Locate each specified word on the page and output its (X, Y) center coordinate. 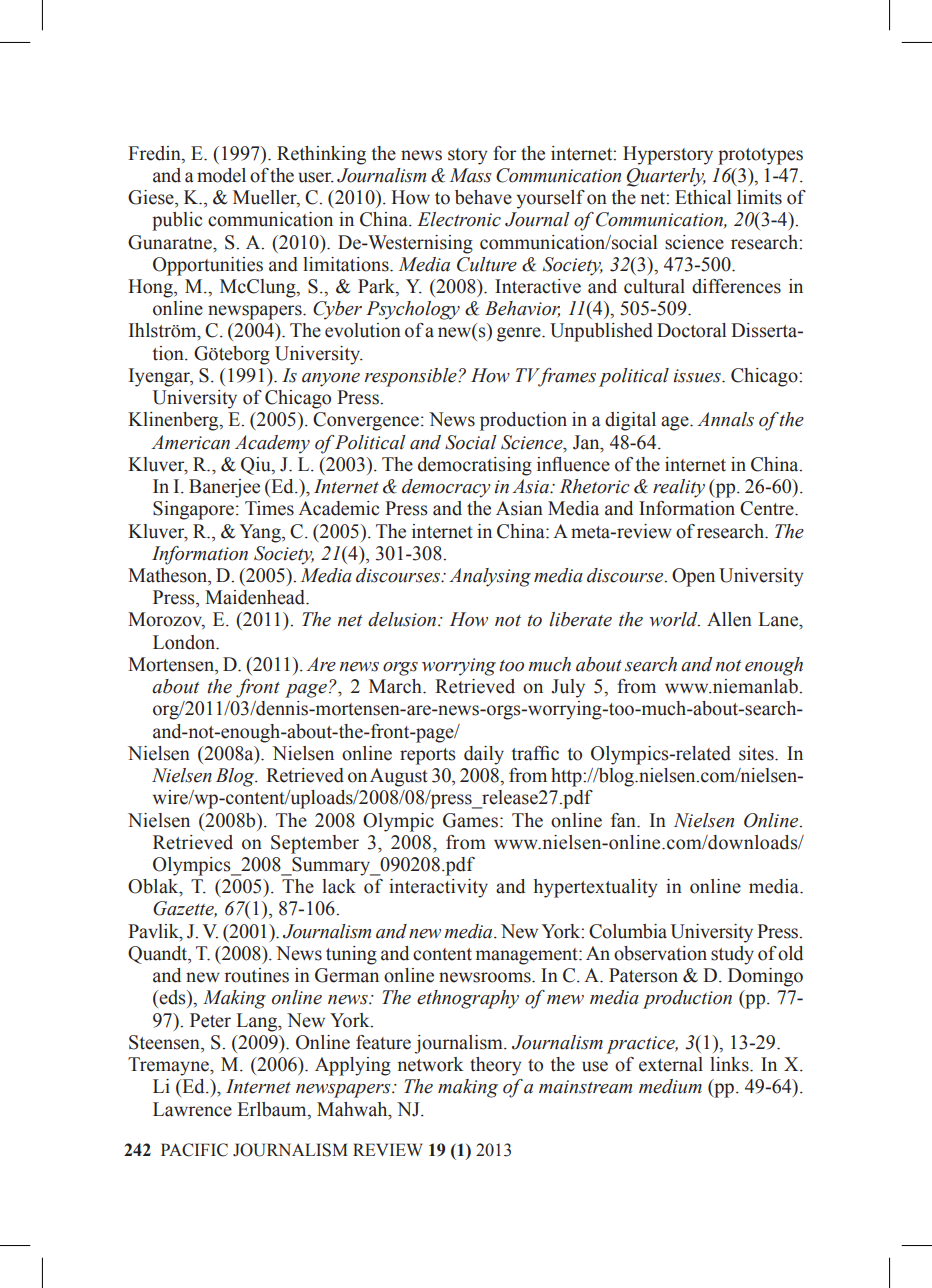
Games (472, 820)
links (730, 1064)
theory (496, 1066)
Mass (470, 175)
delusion (403, 619)
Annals (725, 419)
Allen (729, 619)
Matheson (169, 576)
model (221, 175)
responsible (412, 377)
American (190, 442)
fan (624, 820)
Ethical (703, 197)
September (315, 844)
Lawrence (192, 1109)
